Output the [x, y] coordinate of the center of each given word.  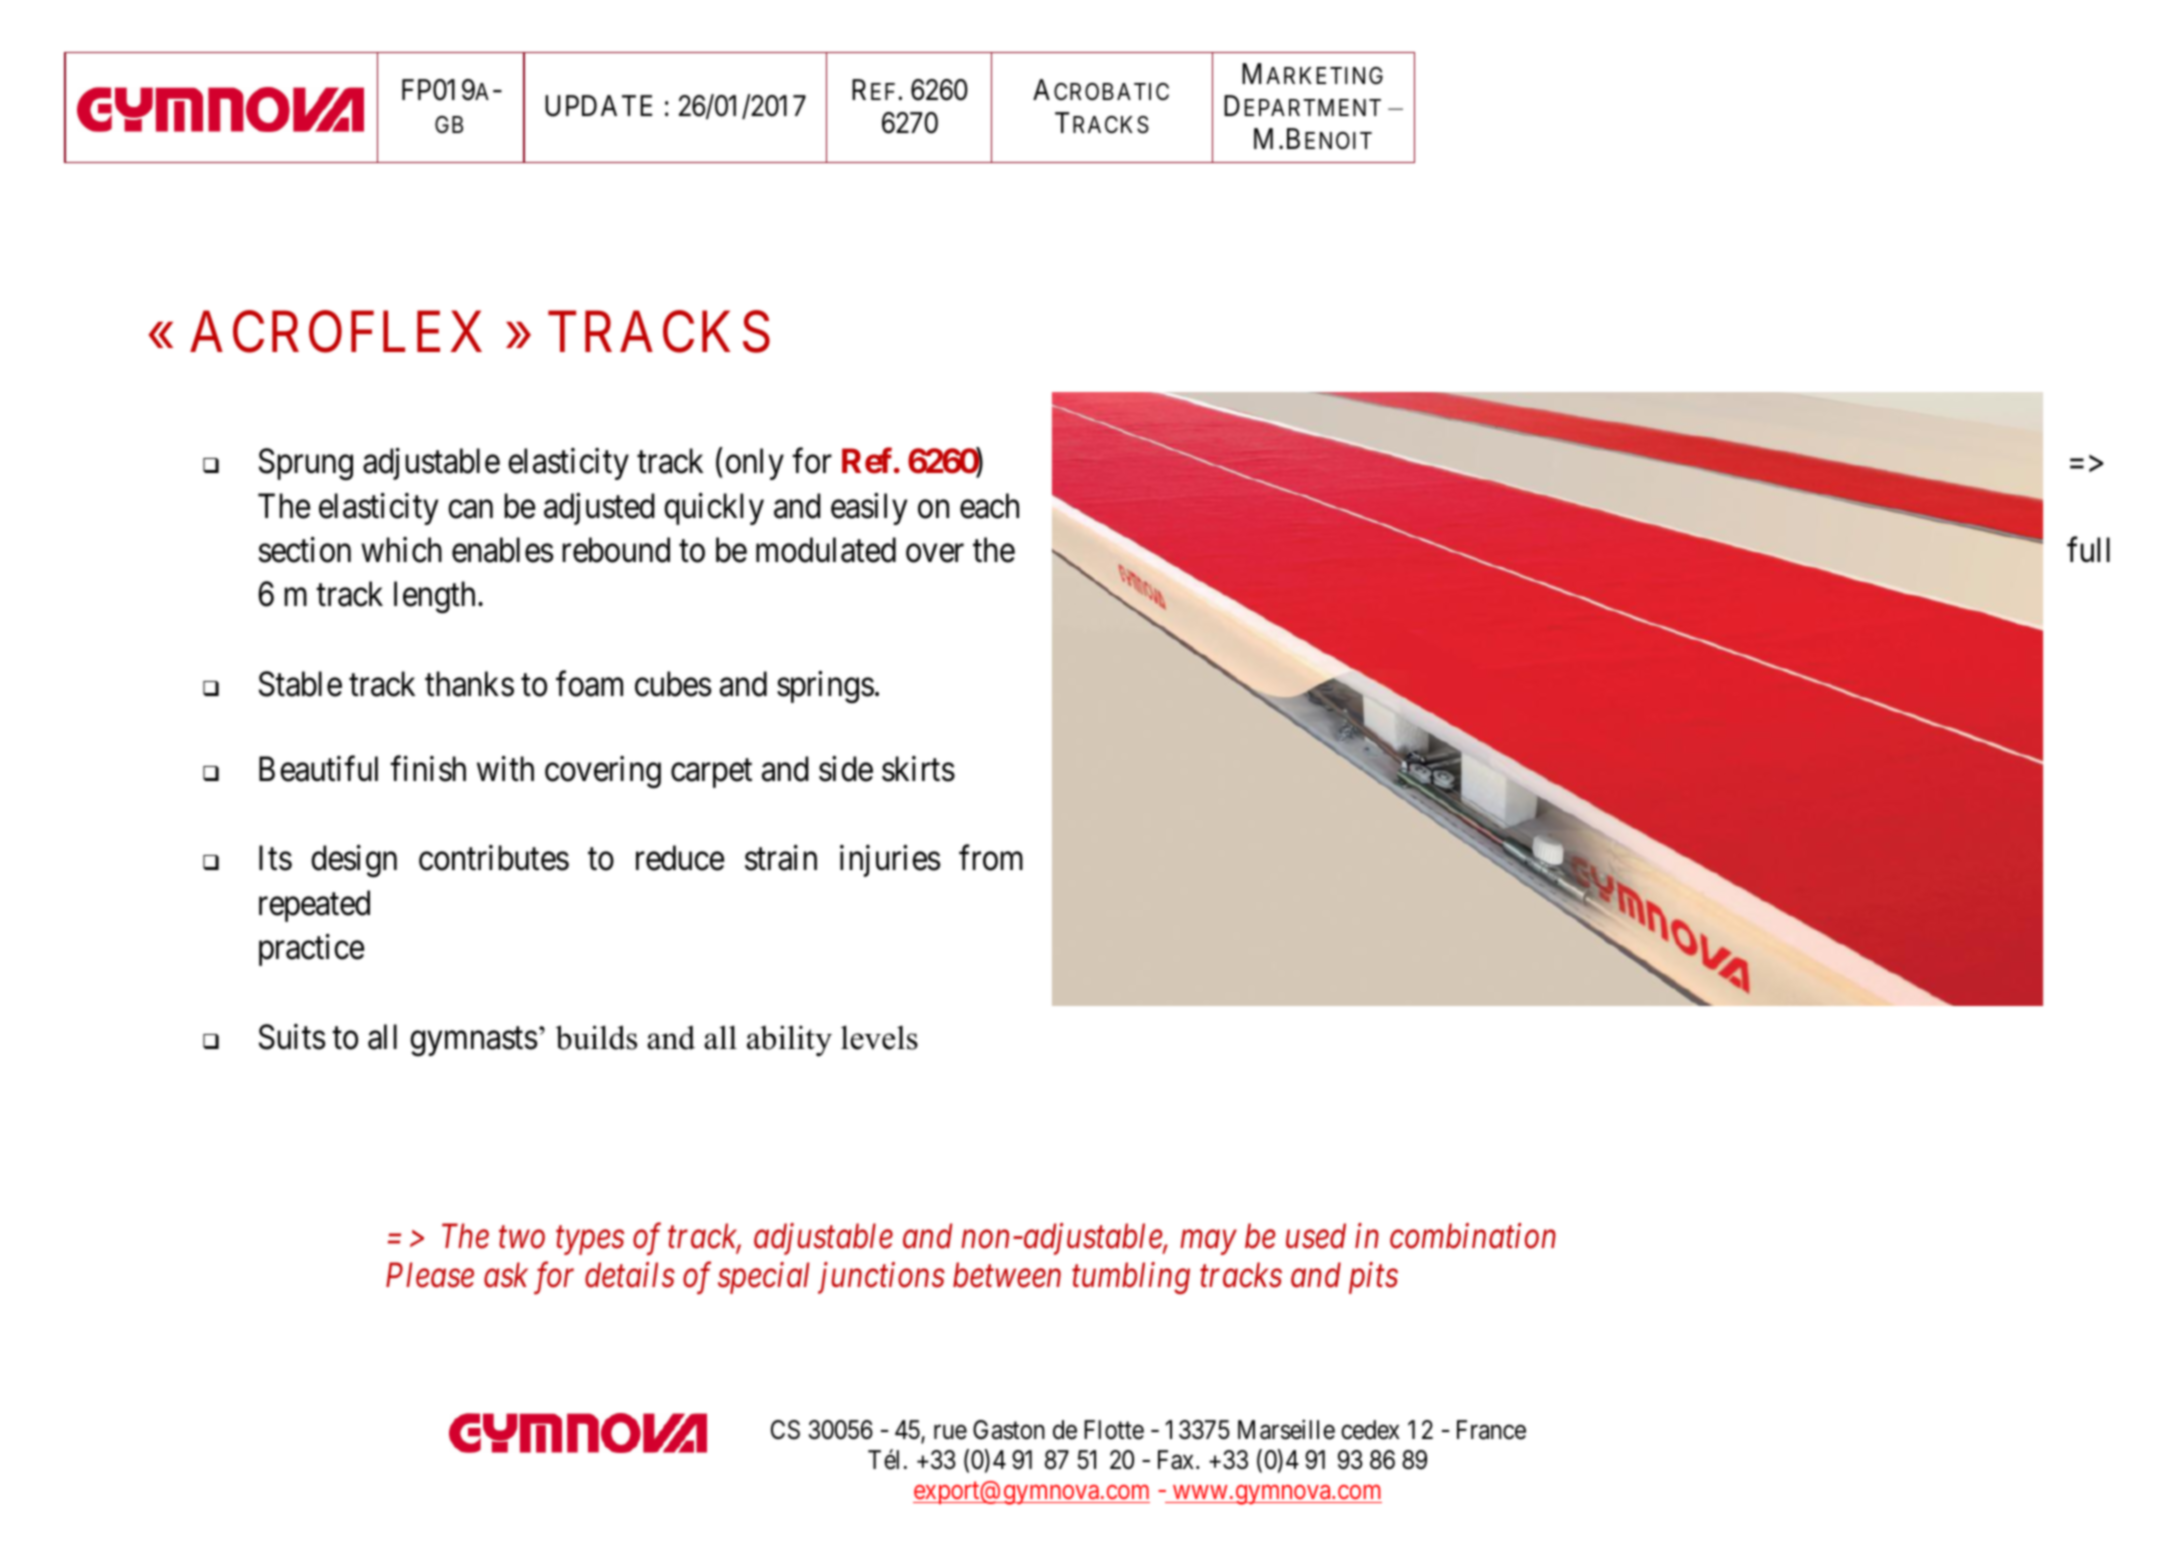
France [1491, 1430]
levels [879, 1037]
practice [311, 950]
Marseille [1286, 1430]
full [2088, 550]
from [991, 858]
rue [950, 1432]
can [470, 509]
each [989, 506]
